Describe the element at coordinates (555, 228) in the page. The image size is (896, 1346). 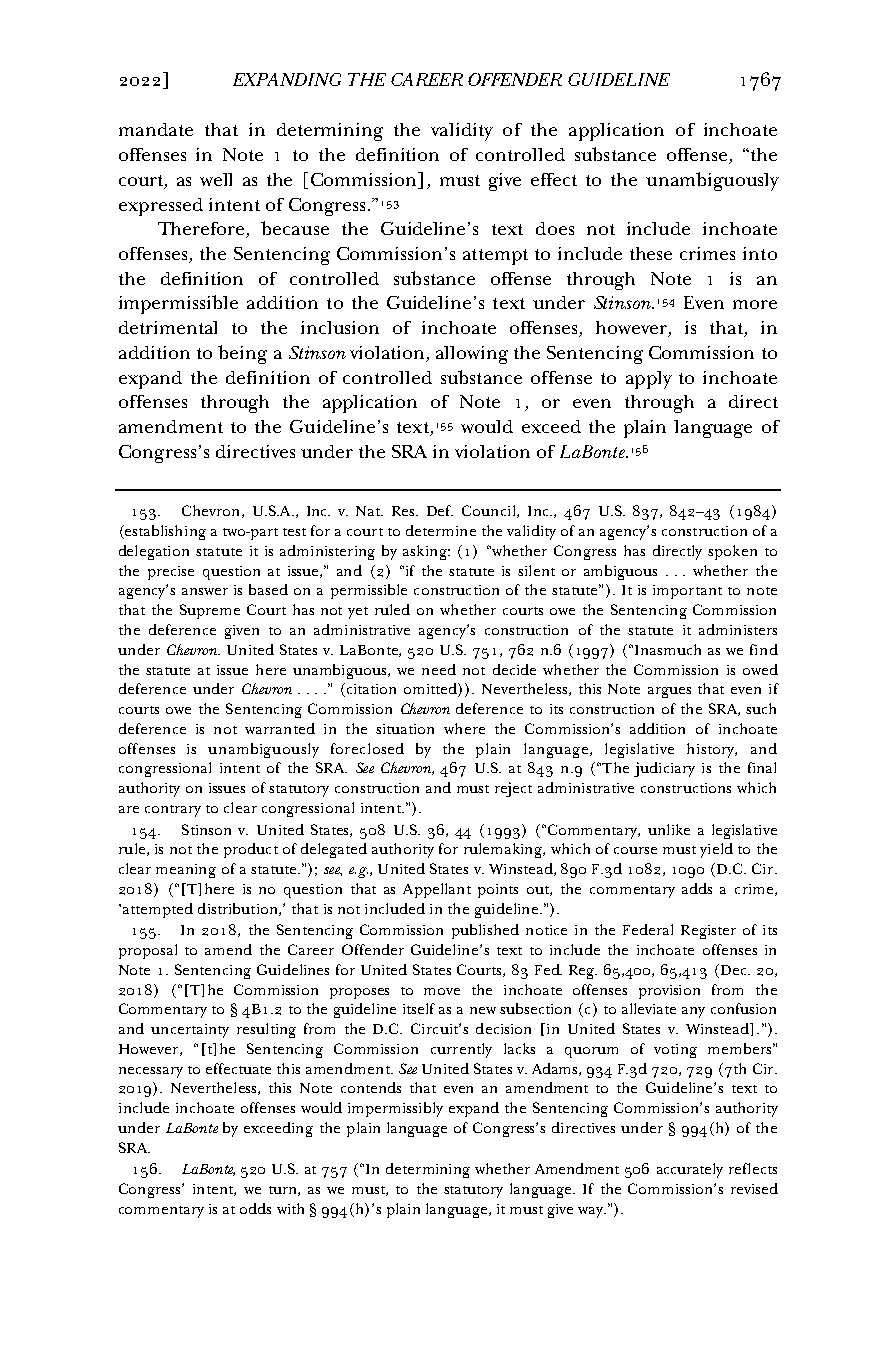
I see `does` at that location.
